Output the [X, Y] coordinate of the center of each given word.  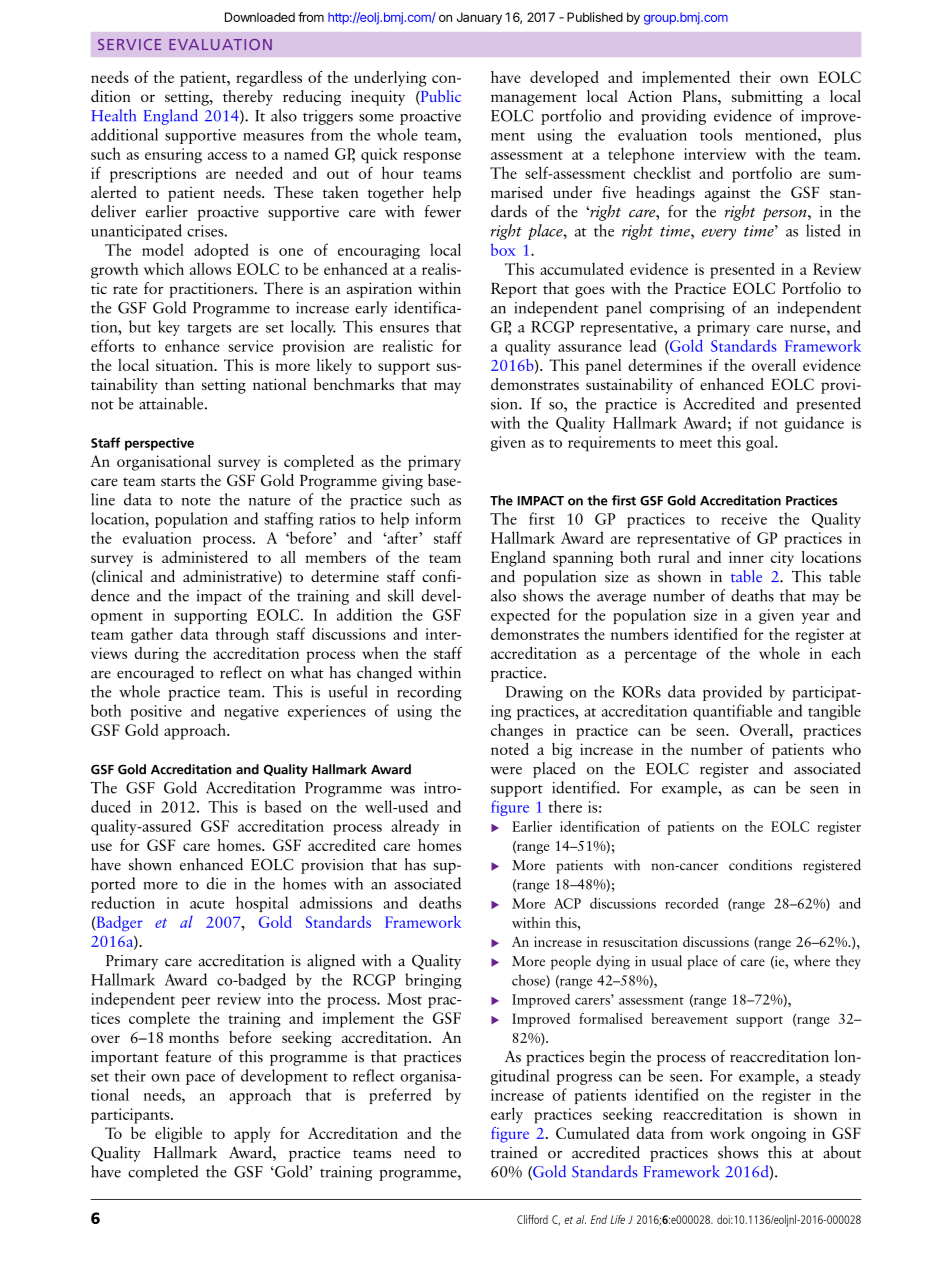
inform [438, 518]
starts [178, 481]
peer [196, 1002]
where [812, 961]
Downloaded [260, 17]
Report [514, 290]
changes [517, 732]
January [479, 18]
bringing [433, 981]
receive [744, 519]
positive [156, 712]
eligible [178, 1135]
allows [210, 268]
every [719, 234]
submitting [767, 98]
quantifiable [732, 712]
